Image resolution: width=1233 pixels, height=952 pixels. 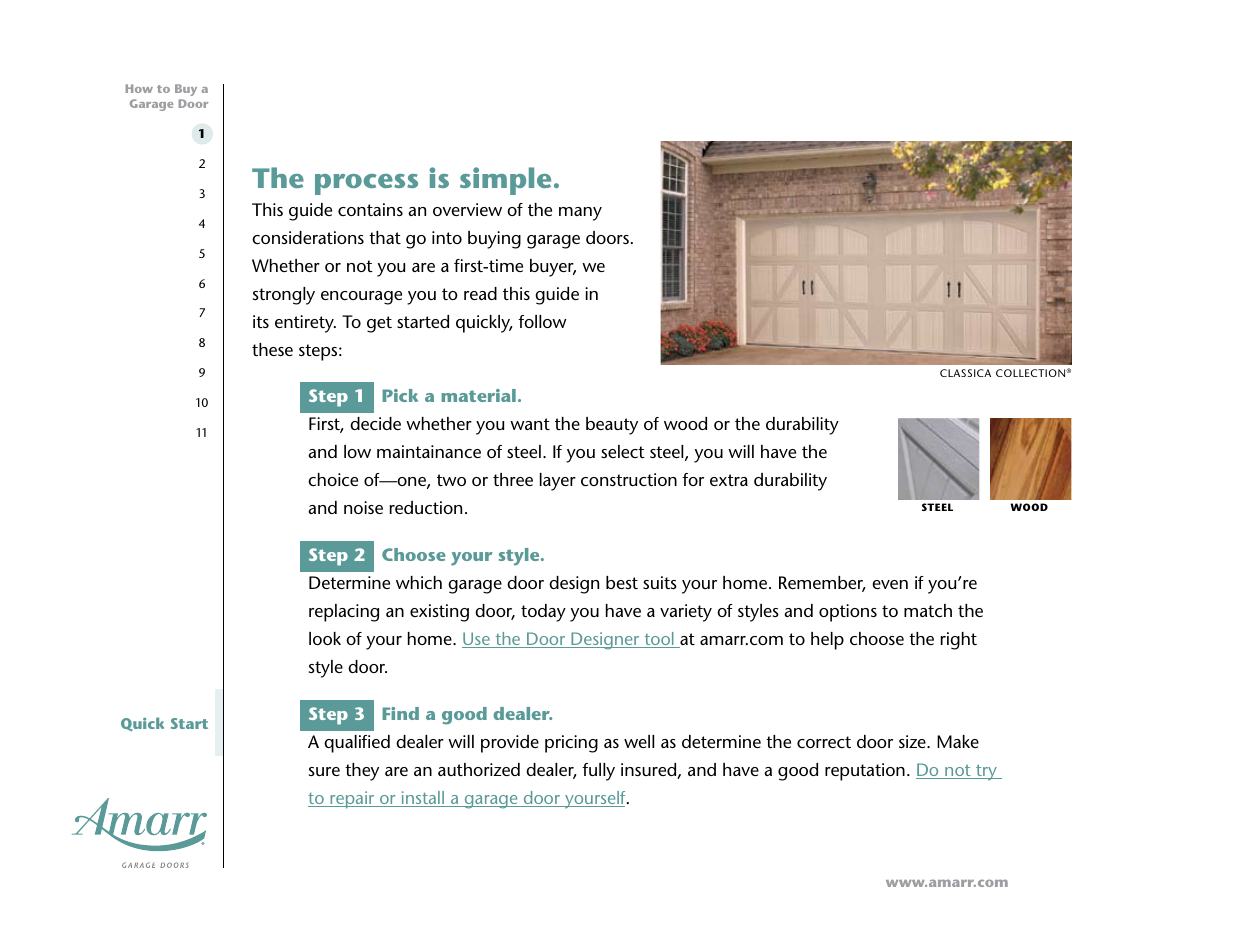 I want to click on beauty, so click(x=612, y=426).
